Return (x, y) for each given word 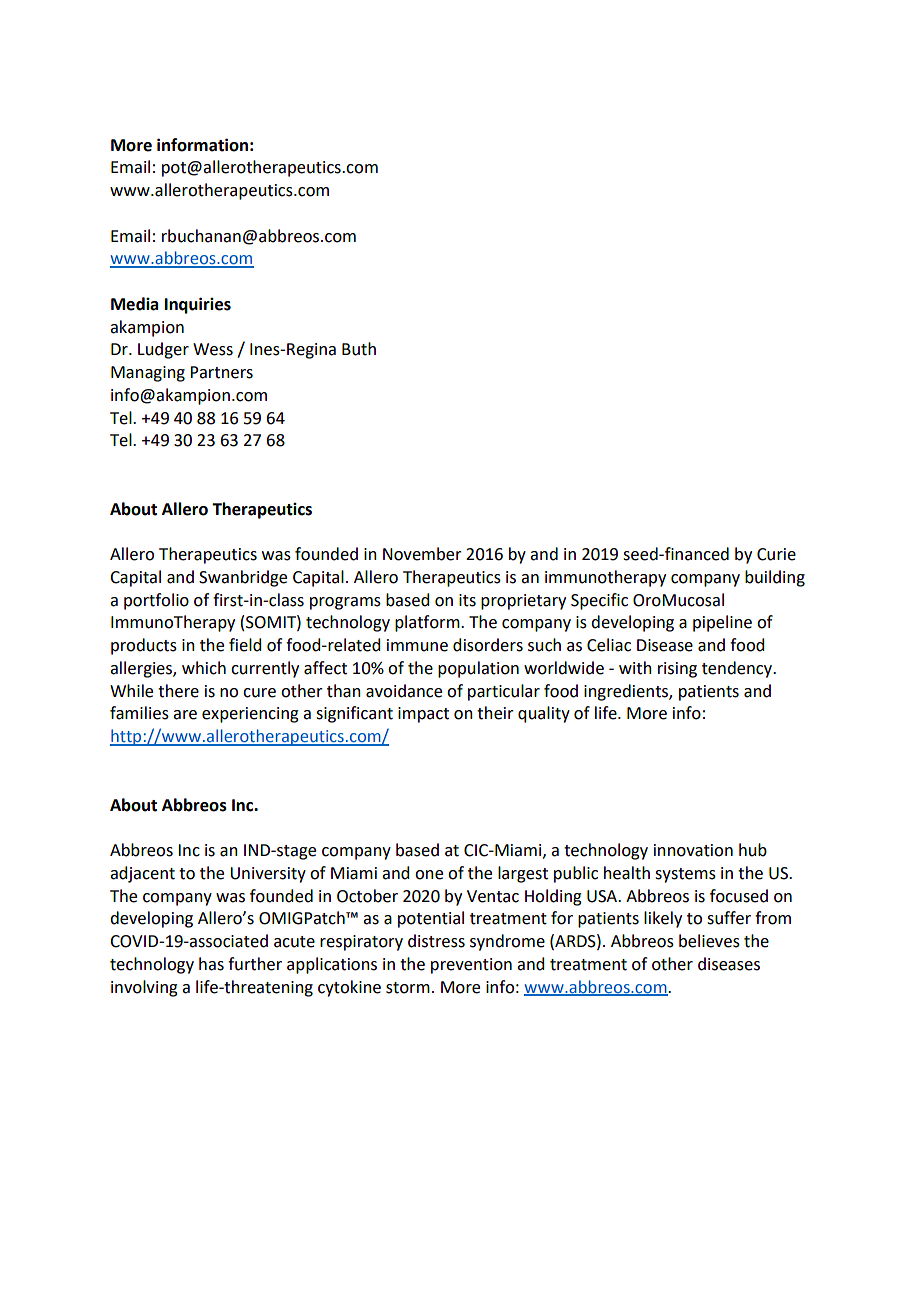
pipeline (722, 623)
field (245, 645)
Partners (221, 372)
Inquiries (198, 305)
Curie (776, 554)
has (211, 964)
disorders (488, 645)
